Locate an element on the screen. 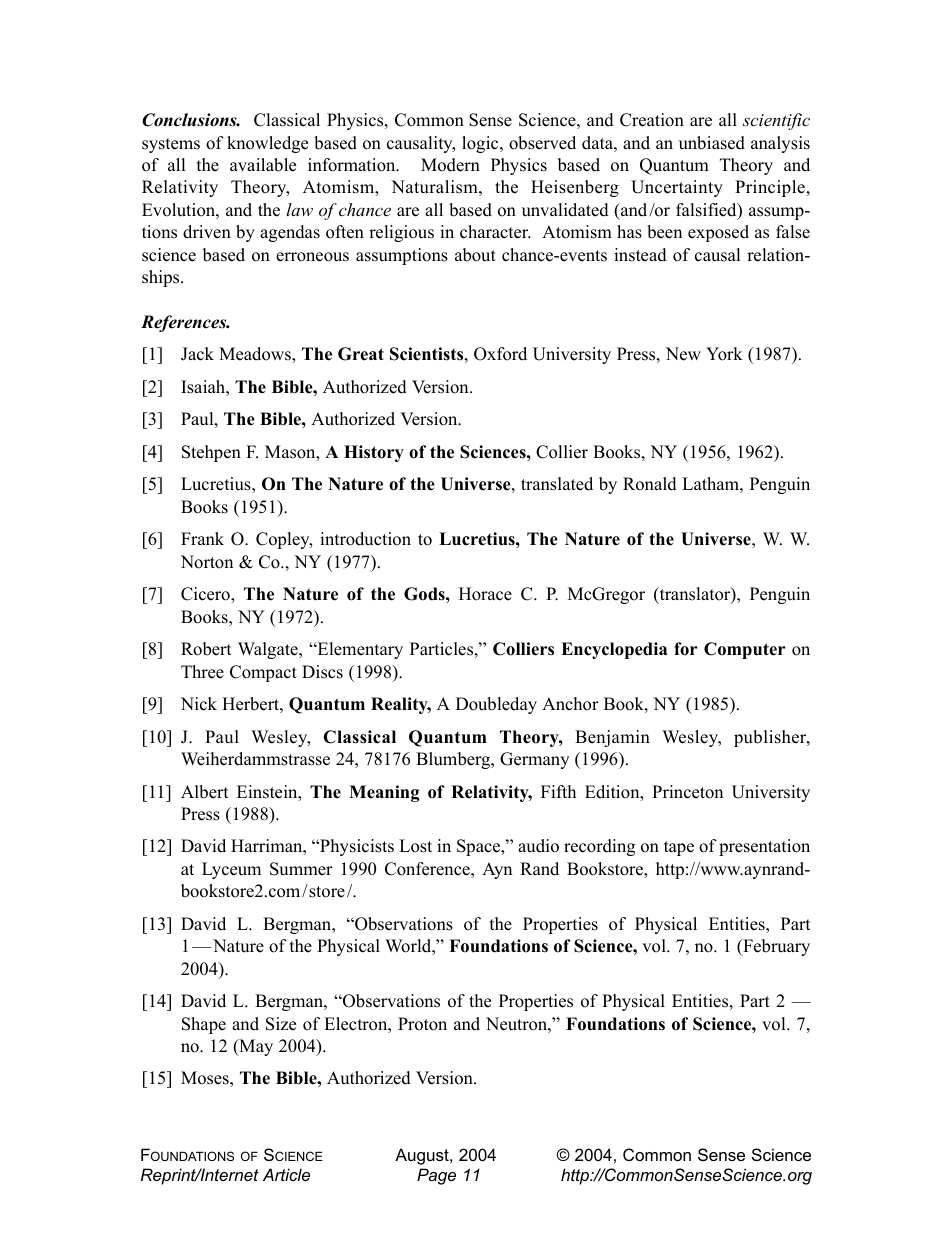 Image resolution: width=952 pixels, height=1233 pixels. Shape is located at coordinates (204, 1025).
